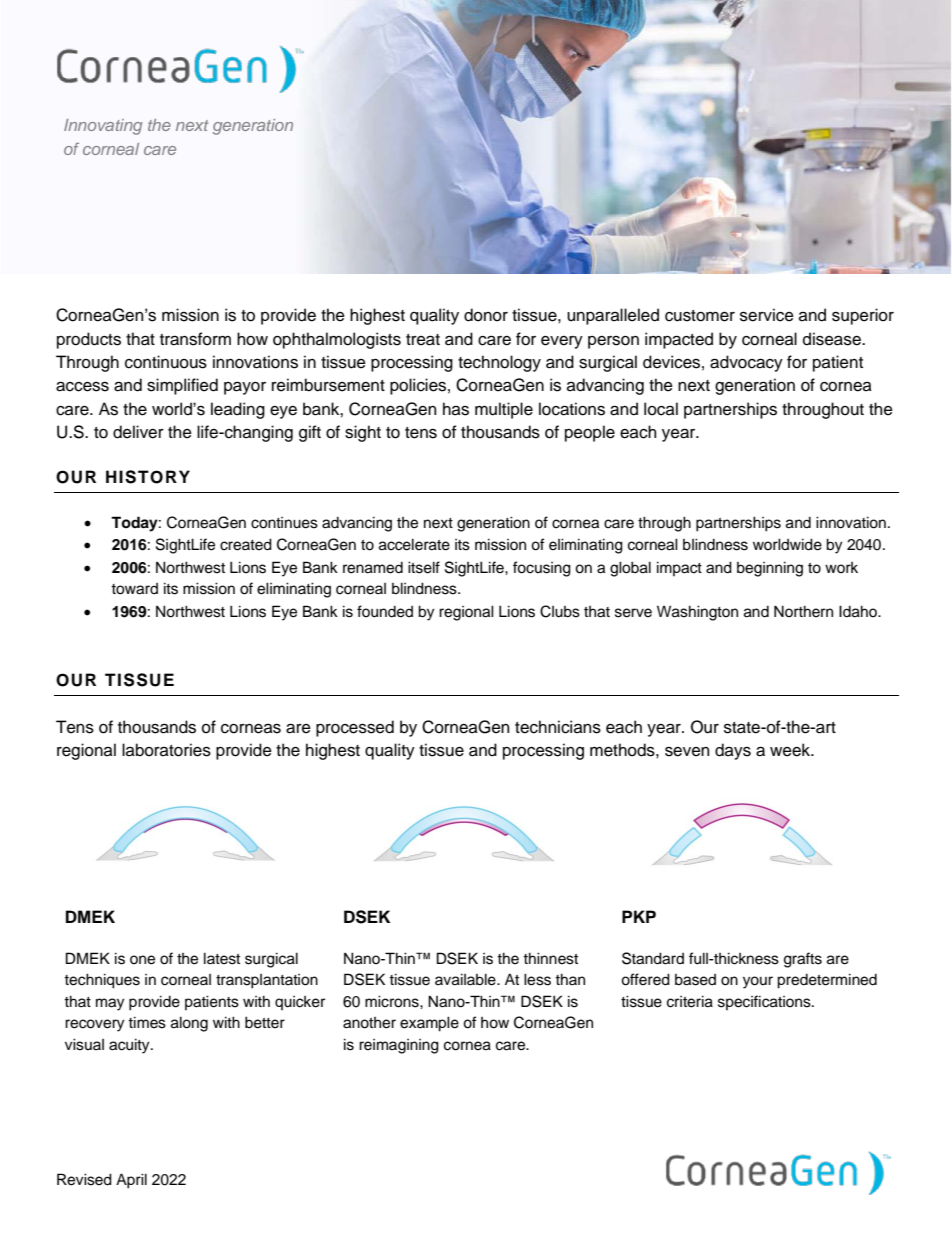  Describe the element at coordinates (803, 611) in the page. I see `Northern` at that location.
